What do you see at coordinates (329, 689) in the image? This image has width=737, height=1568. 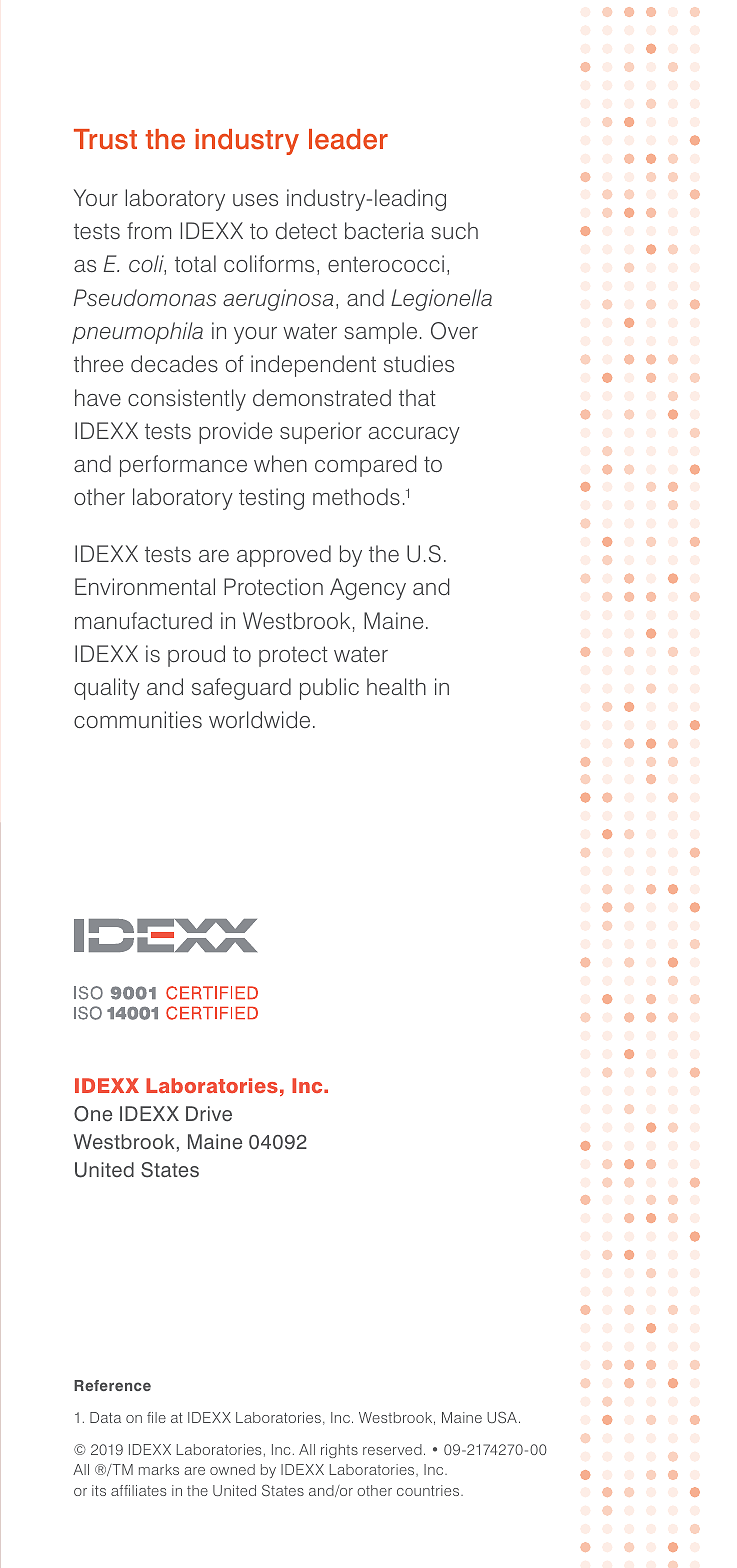 I see `public` at bounding box center [329, 689].
